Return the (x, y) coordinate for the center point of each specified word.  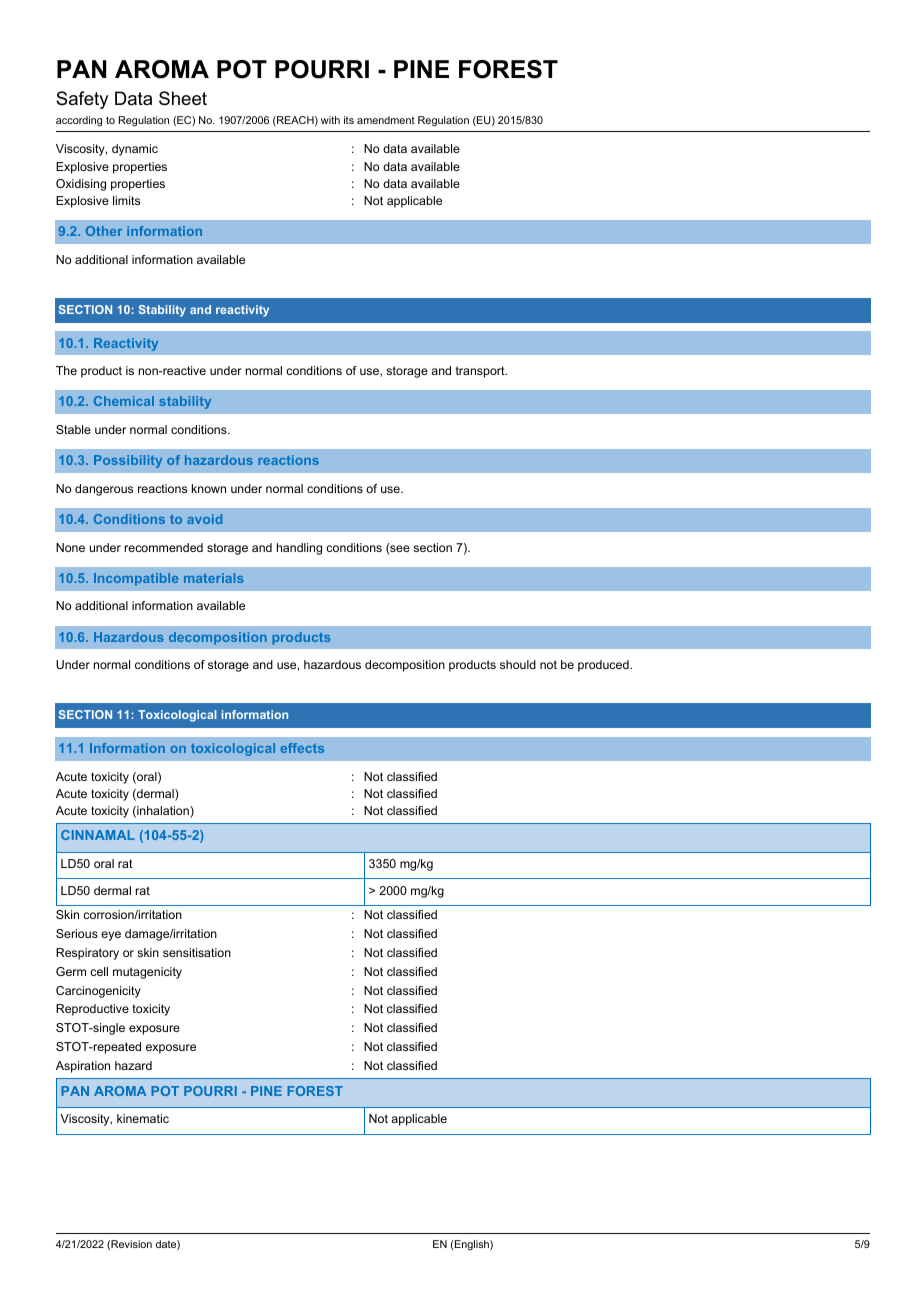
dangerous (104, 490)
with (330, 120)
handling (299, 549)
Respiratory (87, 954)
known (209, 488)
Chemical (124, 401)
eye (111, 936)
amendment (386, 120)
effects (302, 748)
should (518, 664)
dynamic (135, 150)
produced (604, 666)
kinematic (143, 1118)
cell (99, 971)
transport (481, 372)
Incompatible (136, 579)
